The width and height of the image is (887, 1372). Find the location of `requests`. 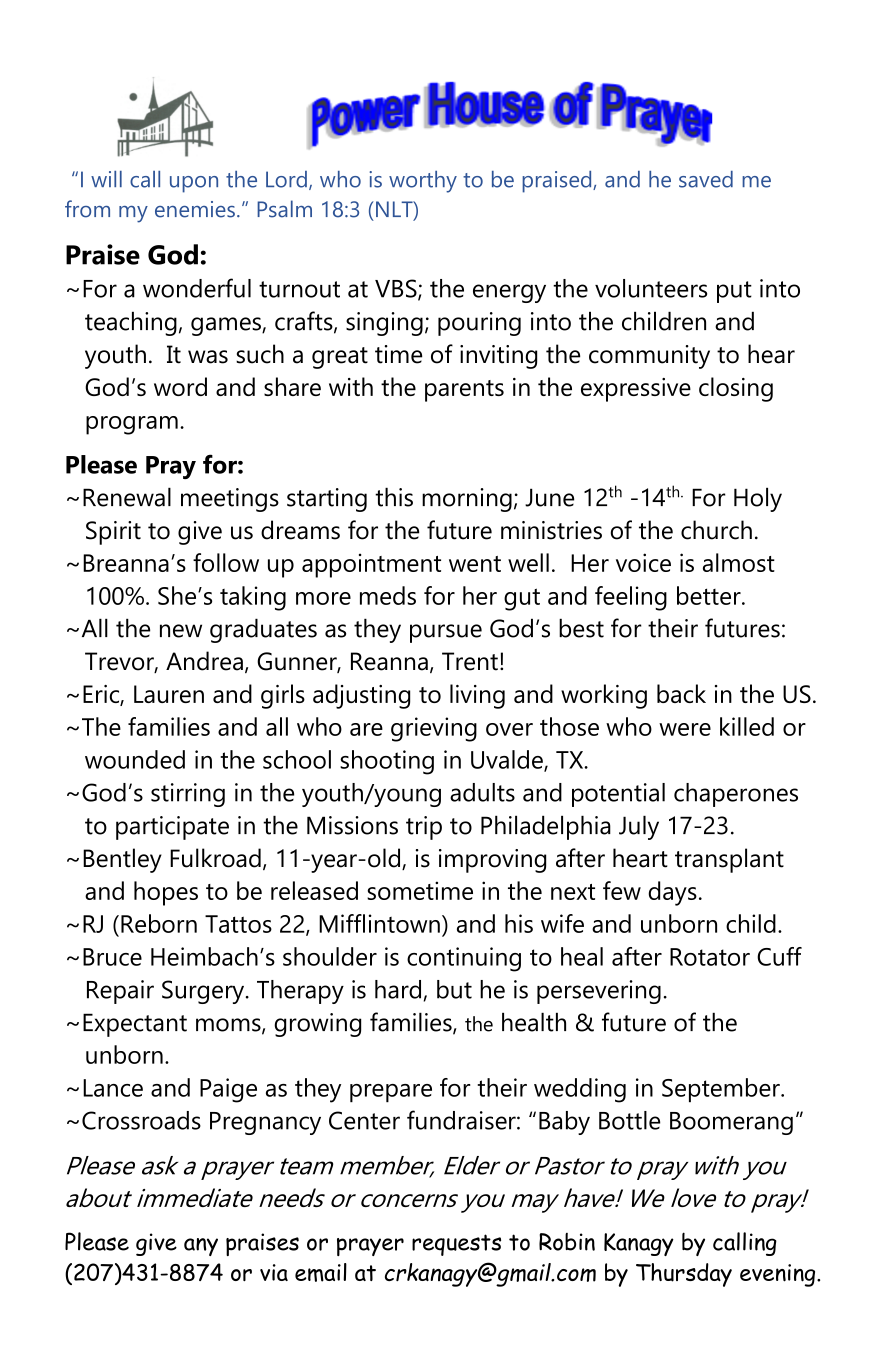

requests is located at coordinates (456, 1245).
